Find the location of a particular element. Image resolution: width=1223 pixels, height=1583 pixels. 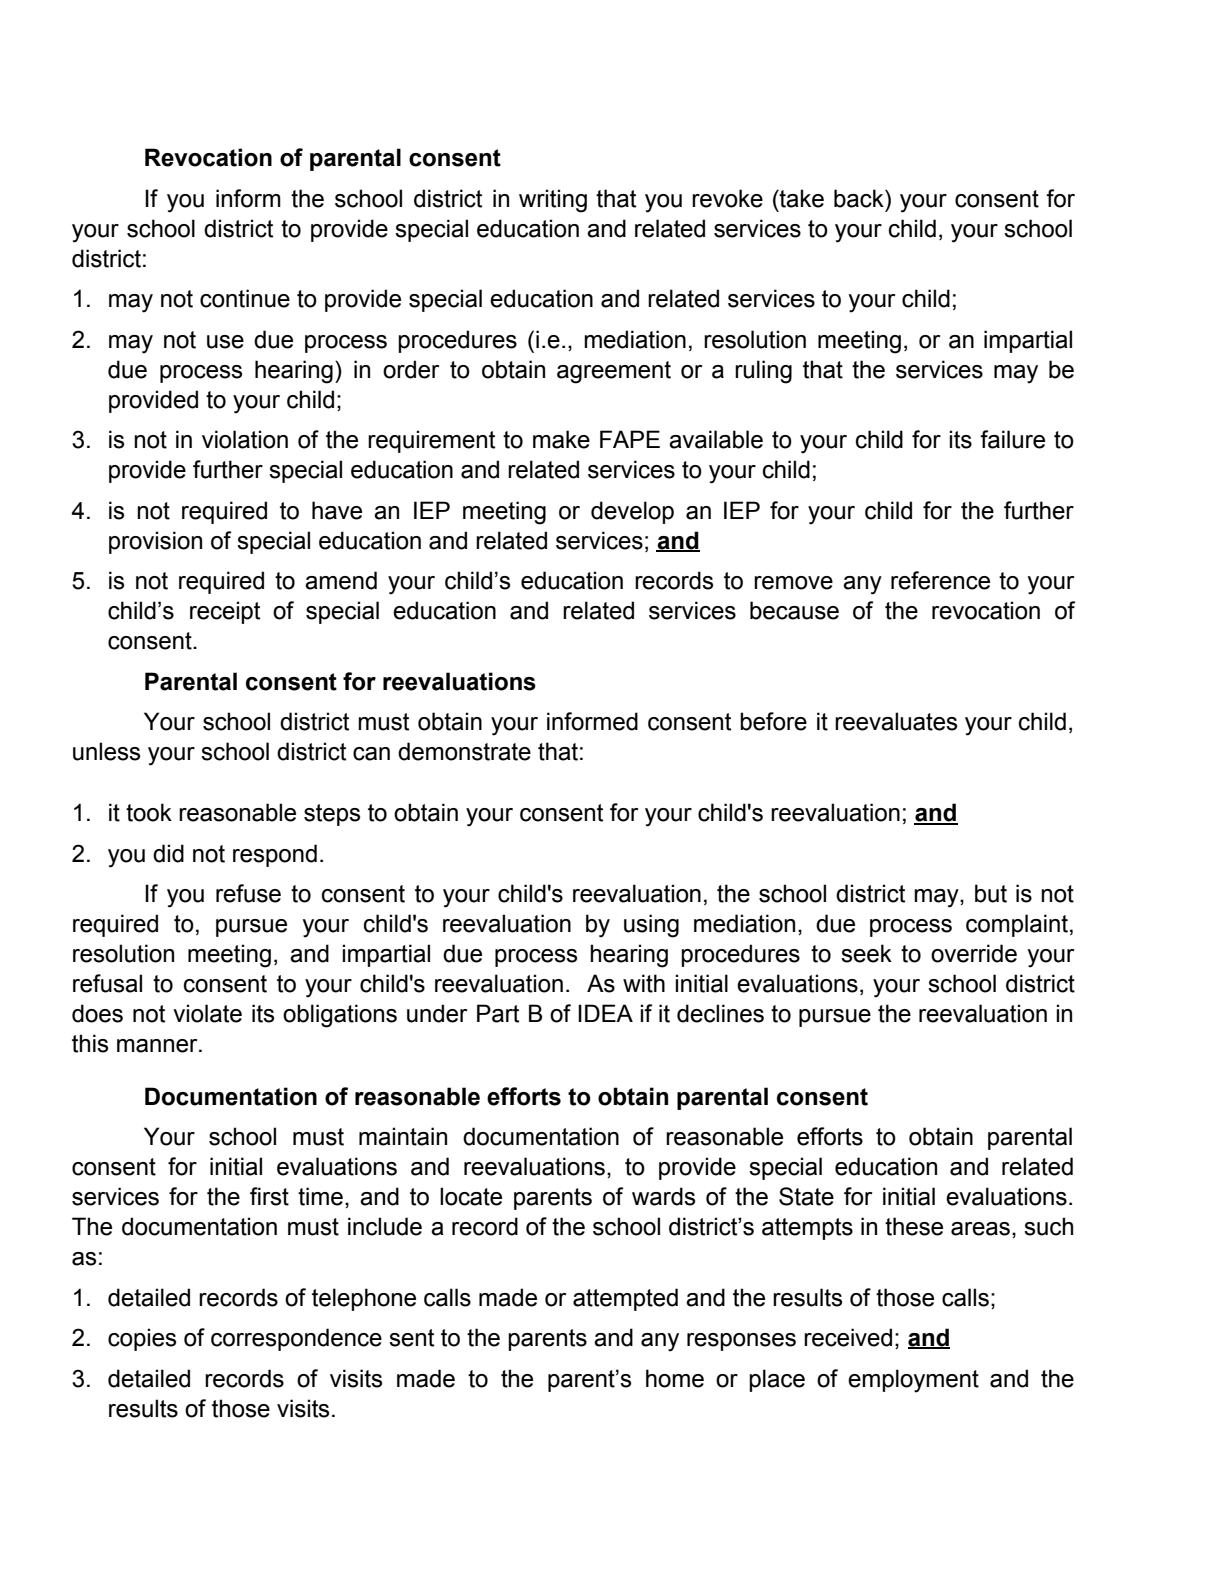

receipt is located at coordinates (225, 612).
